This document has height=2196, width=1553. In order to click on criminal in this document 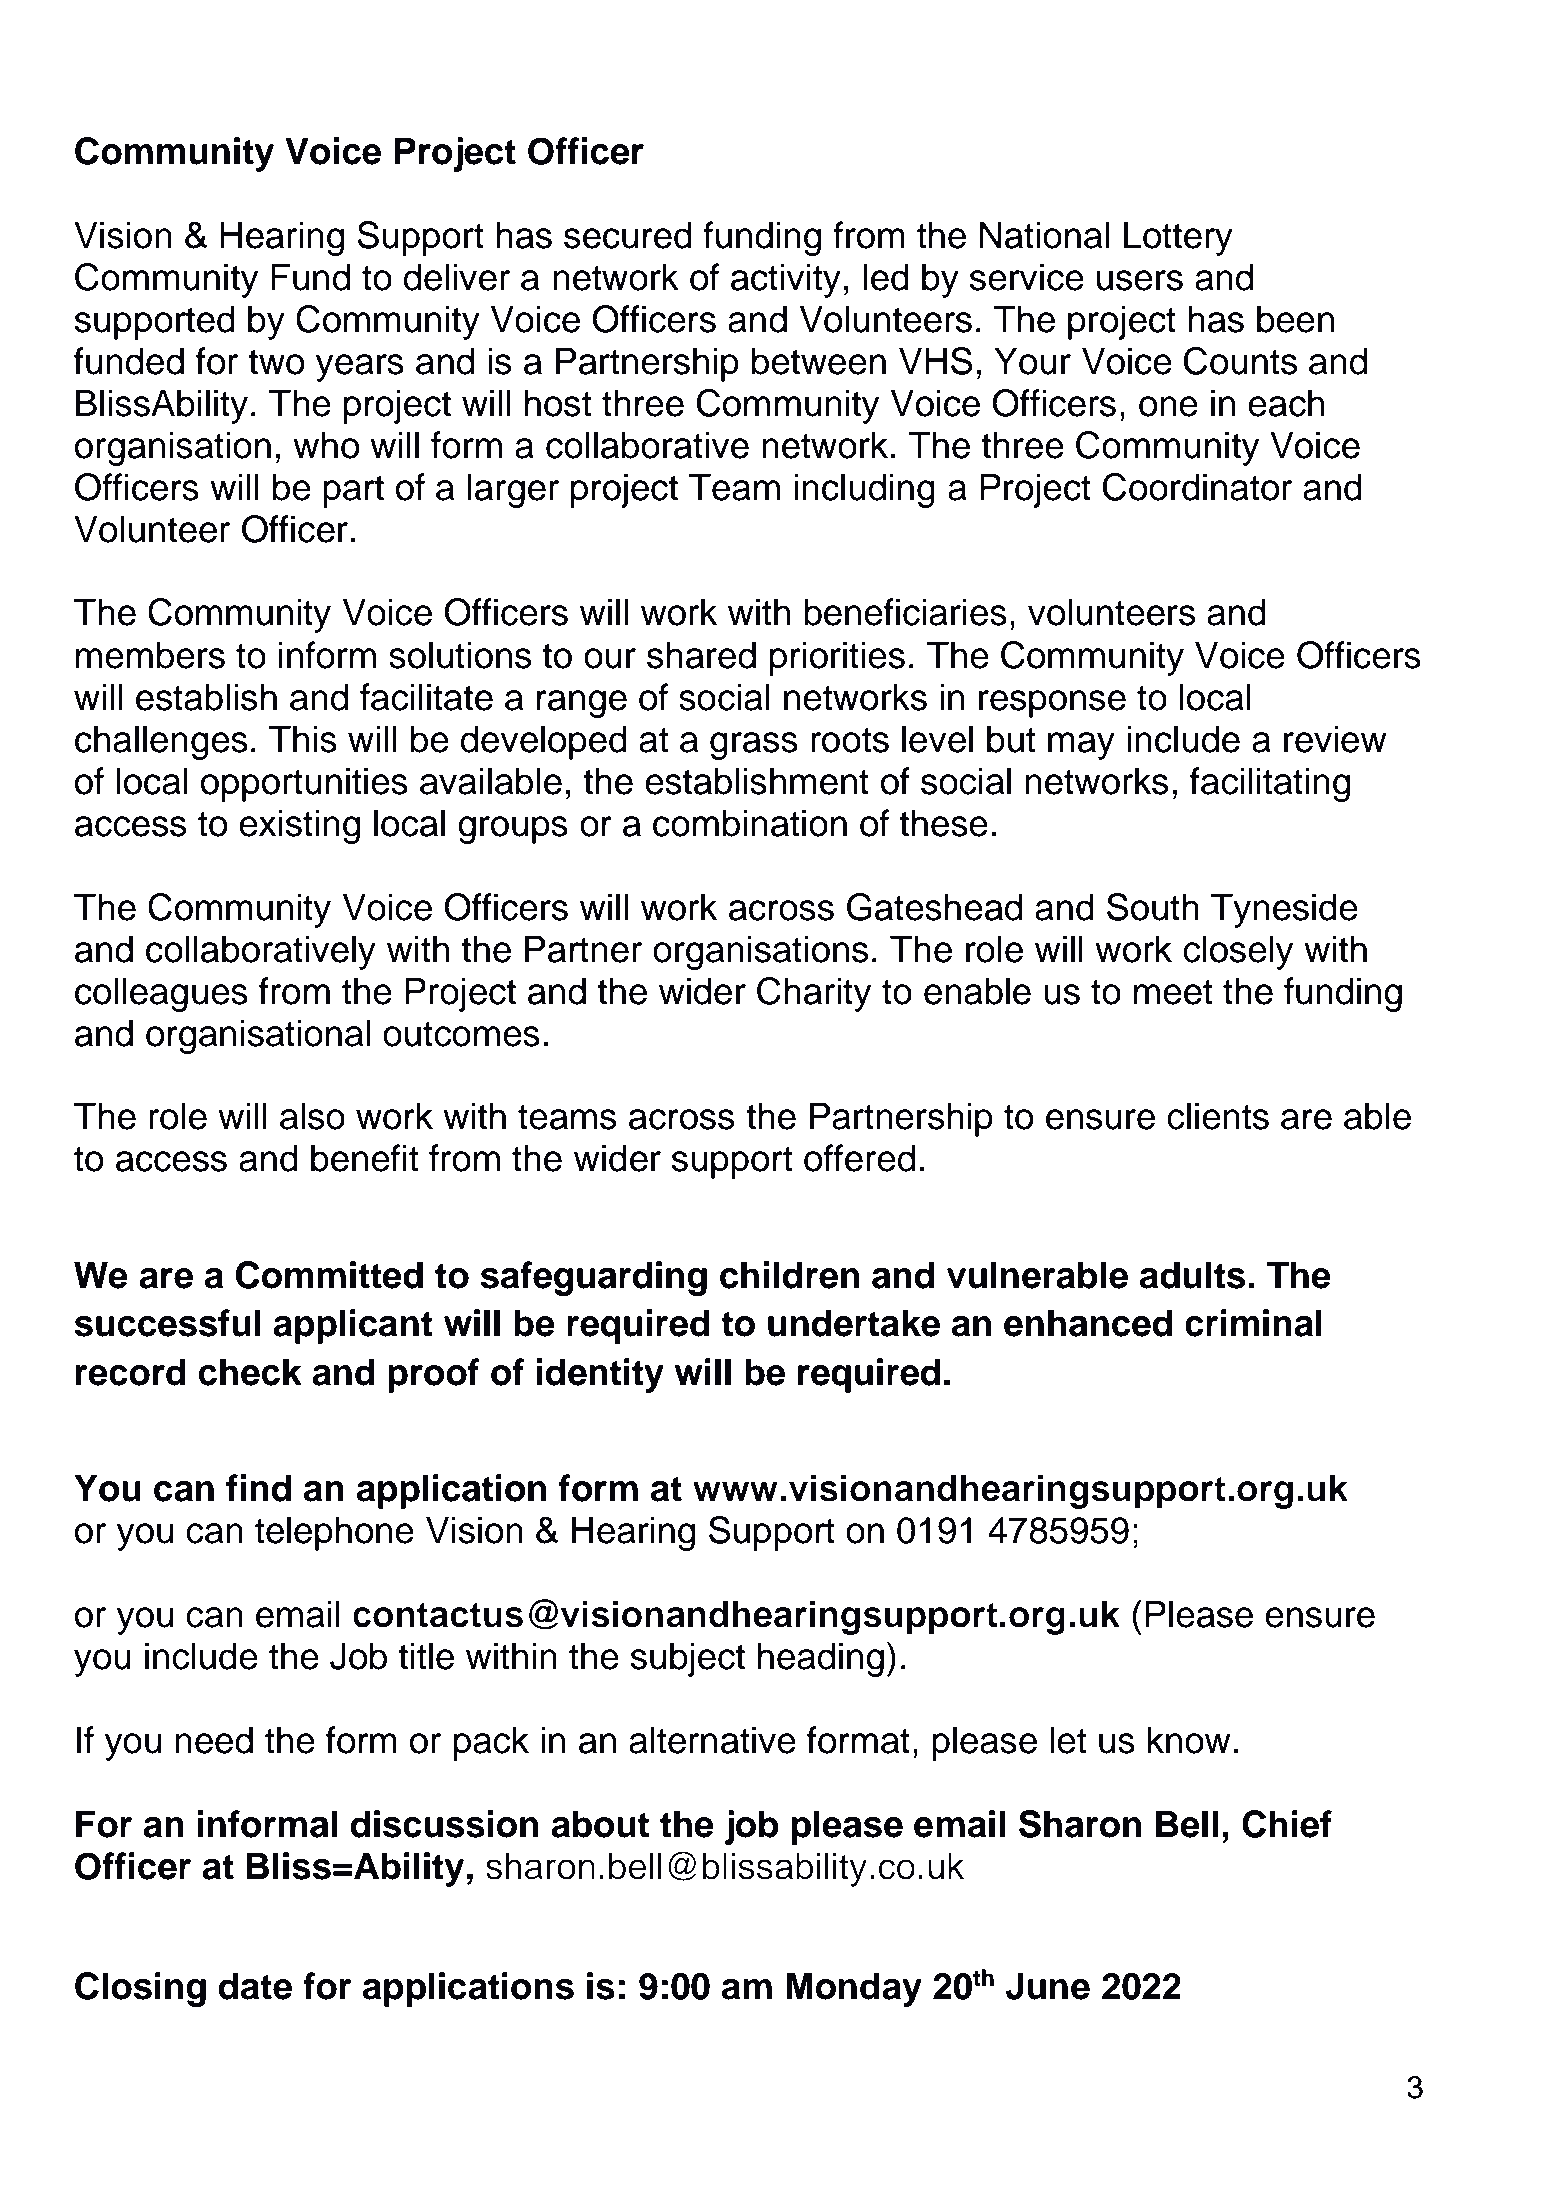, I will do `click(1253, 1323)`.
